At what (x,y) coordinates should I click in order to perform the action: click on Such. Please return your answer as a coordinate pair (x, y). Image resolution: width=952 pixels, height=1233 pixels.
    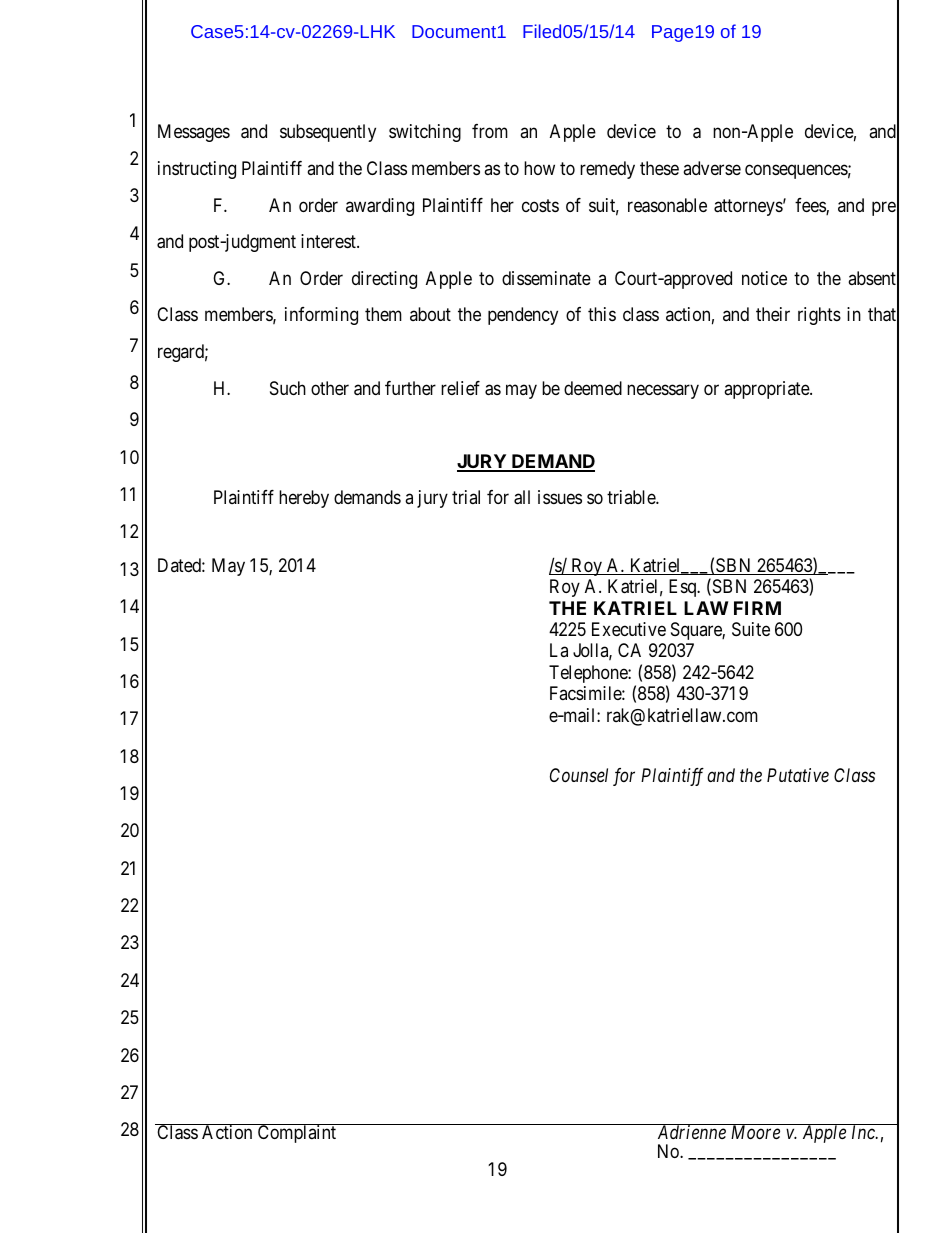
    Looking at the image, I should click on (288, 388).
